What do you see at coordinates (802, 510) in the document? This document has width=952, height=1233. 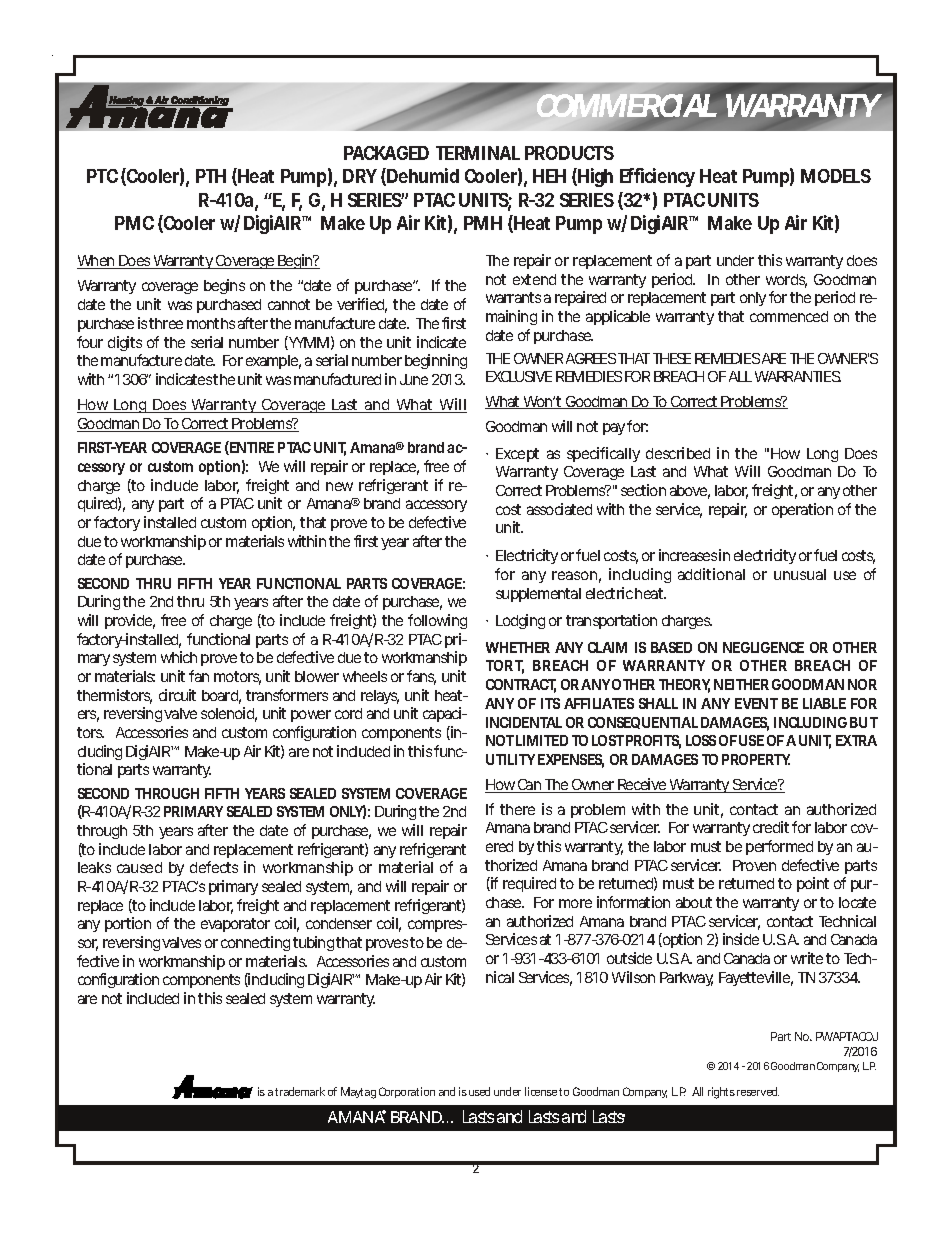 I see `operation` at bounding box center [802, 510].
